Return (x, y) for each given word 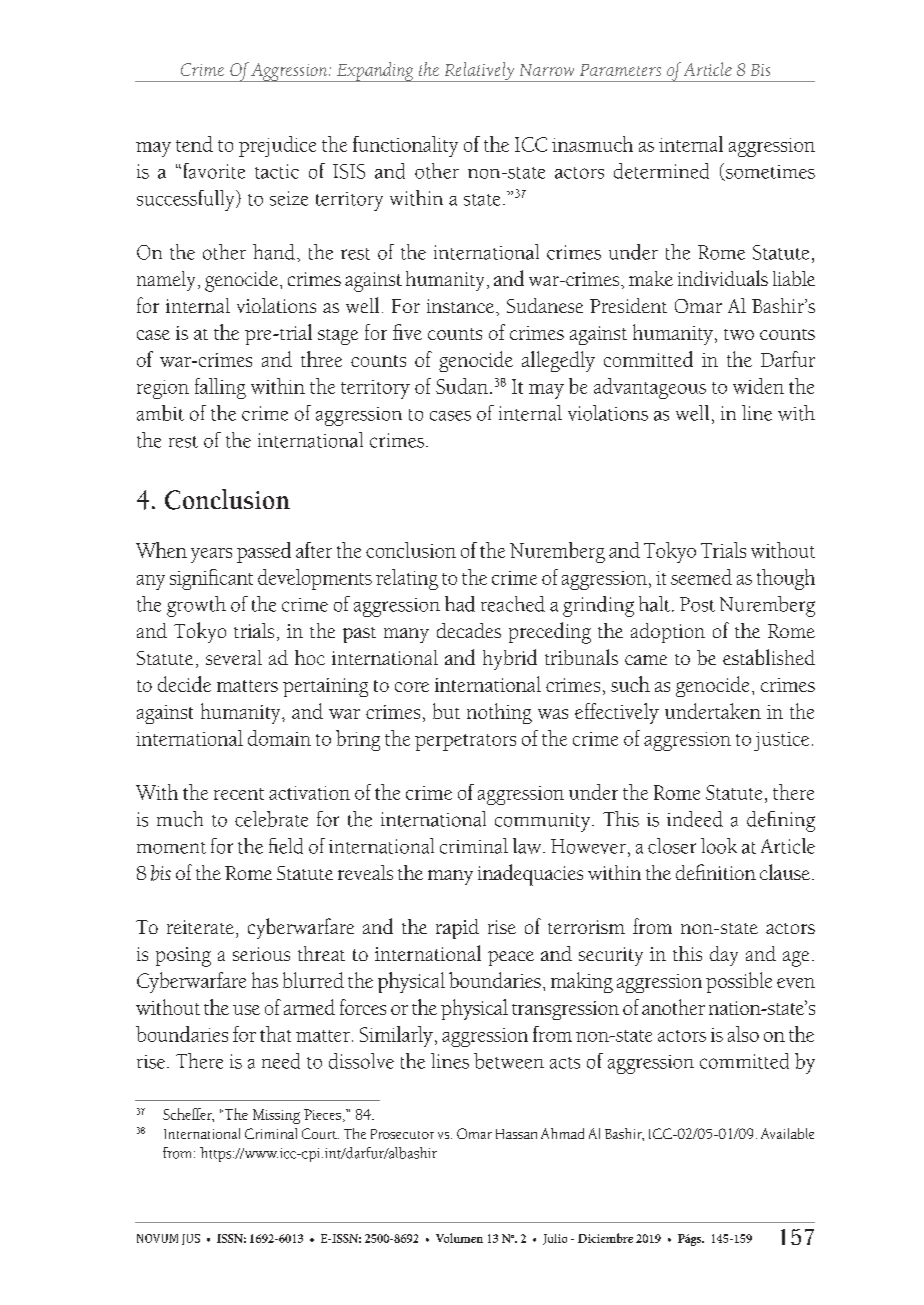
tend (194, 144)
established (769, 657)
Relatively (479, 72)
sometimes (769, 173)
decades (469, 630)
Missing (276, 1116)
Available (787, 1133)
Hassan (516, 1134)
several (234, 657)
